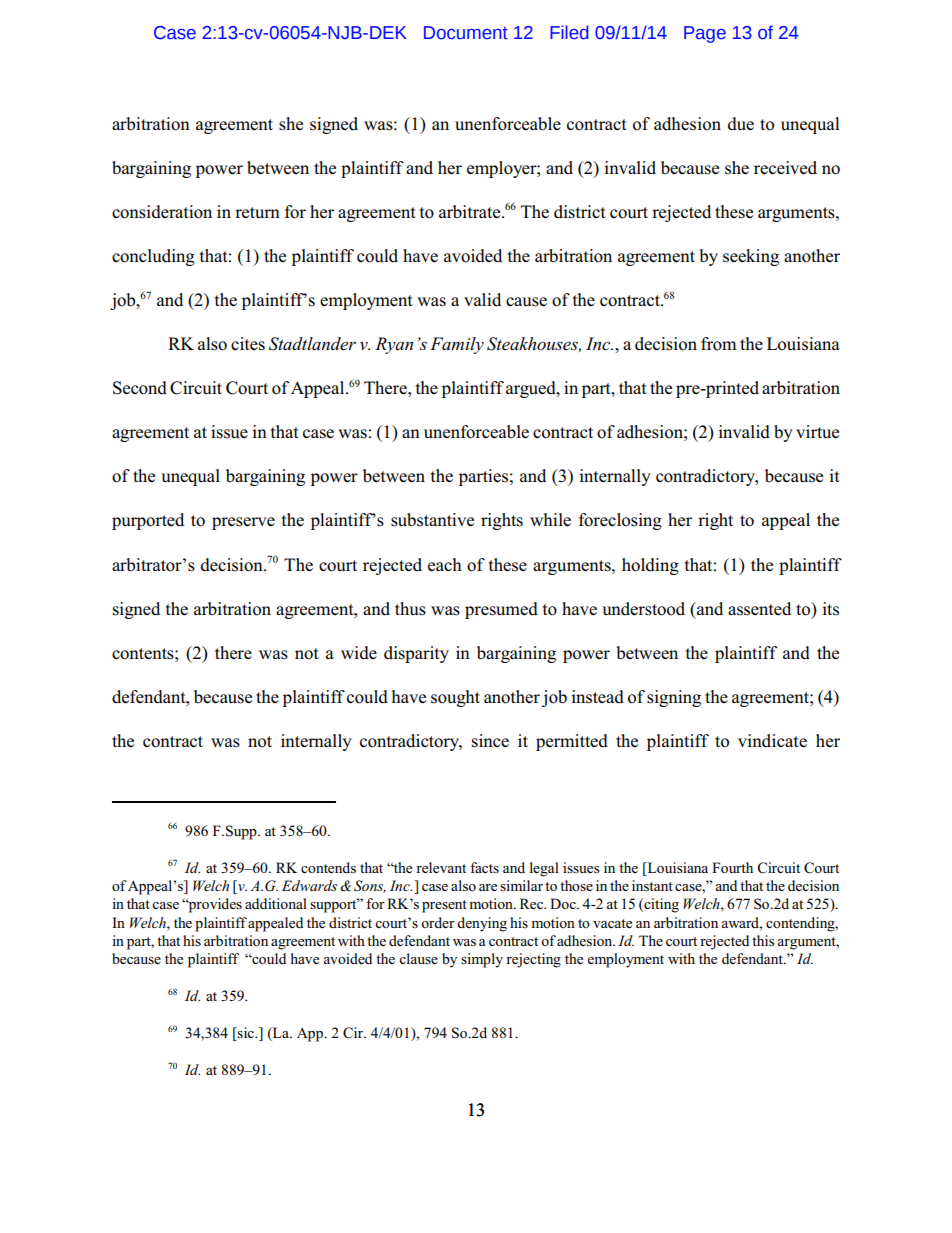  Describe the element at coordinates (466, 33) in the screenshot. I see `Document` at that location.
